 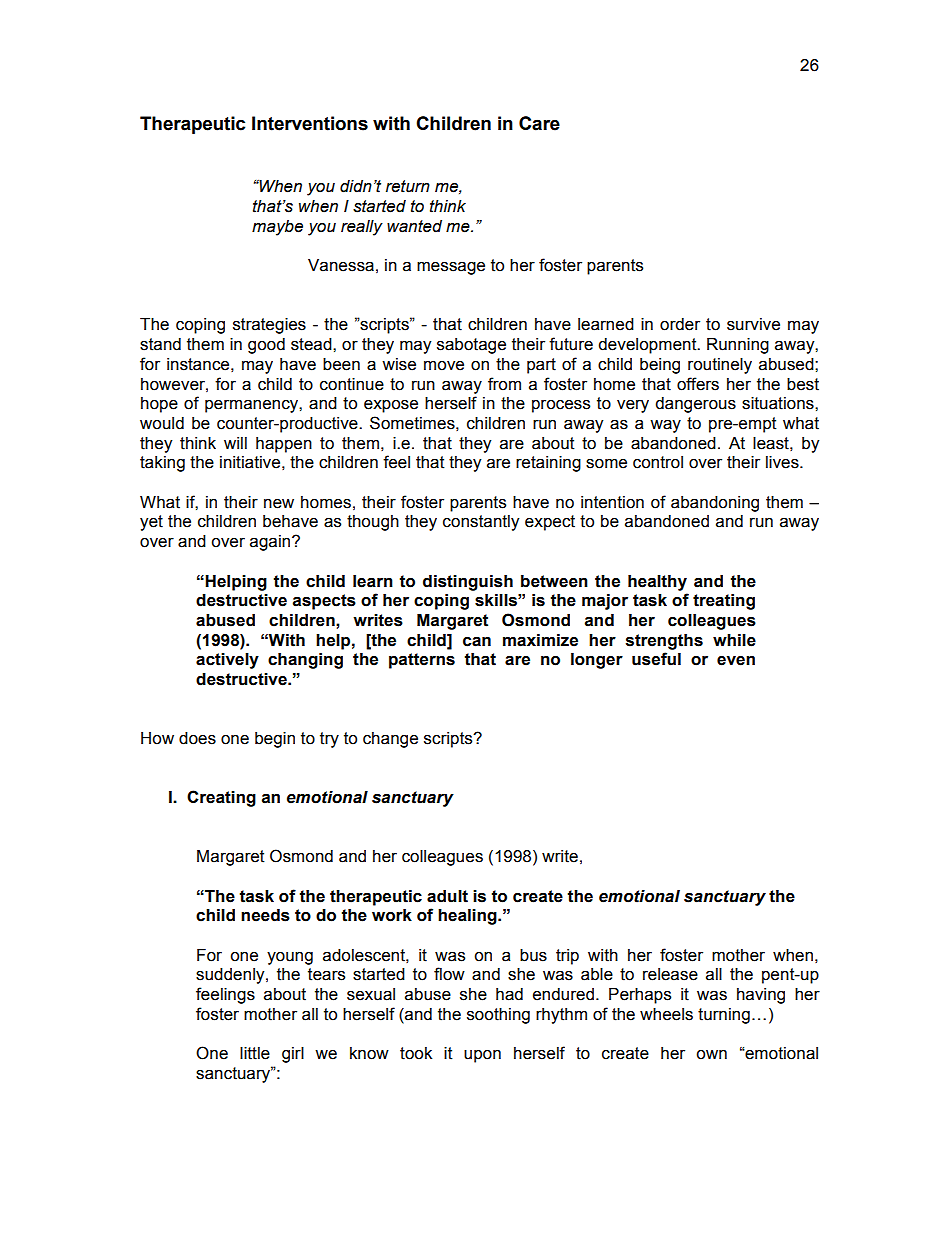 What do you see at coordinates (447, 896) in the screenshot?
I see `adult` at bounding box center [447, 896].
